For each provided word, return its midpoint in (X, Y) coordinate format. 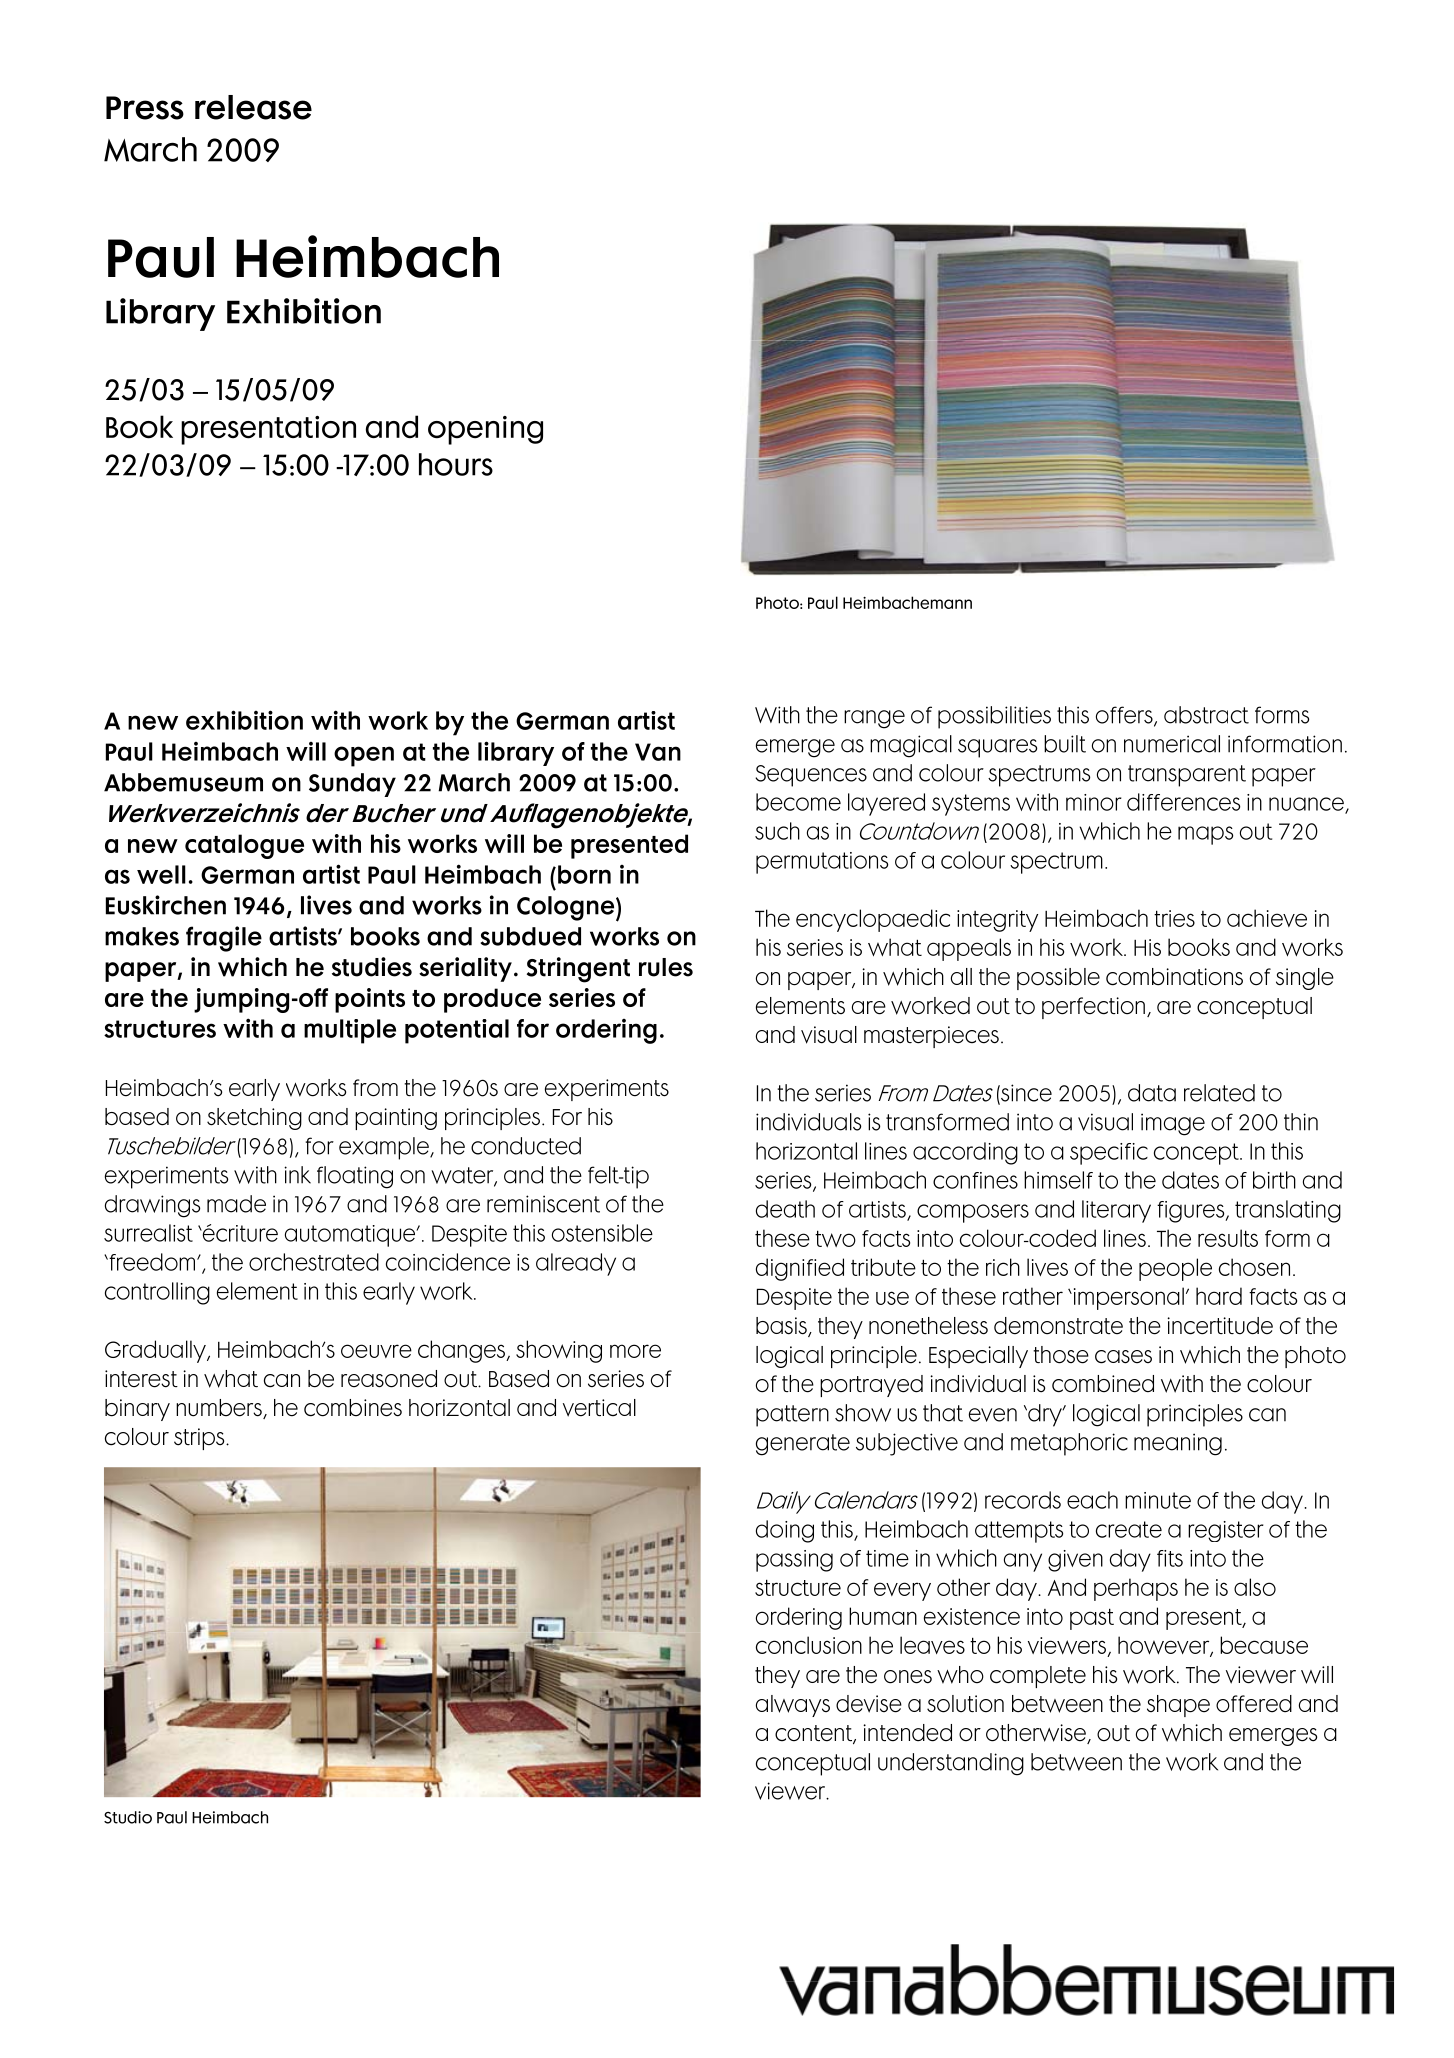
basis (782, 1327)
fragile (224, 939)
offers (1125, 716)
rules (666, 967)
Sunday (352, 785)
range (874, 719)
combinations (1174, 977)
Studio (128, 1817)
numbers (220, 1409)
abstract (1206, 715)
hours (456, 464)
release (253, 107)
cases (1123, 1357)
